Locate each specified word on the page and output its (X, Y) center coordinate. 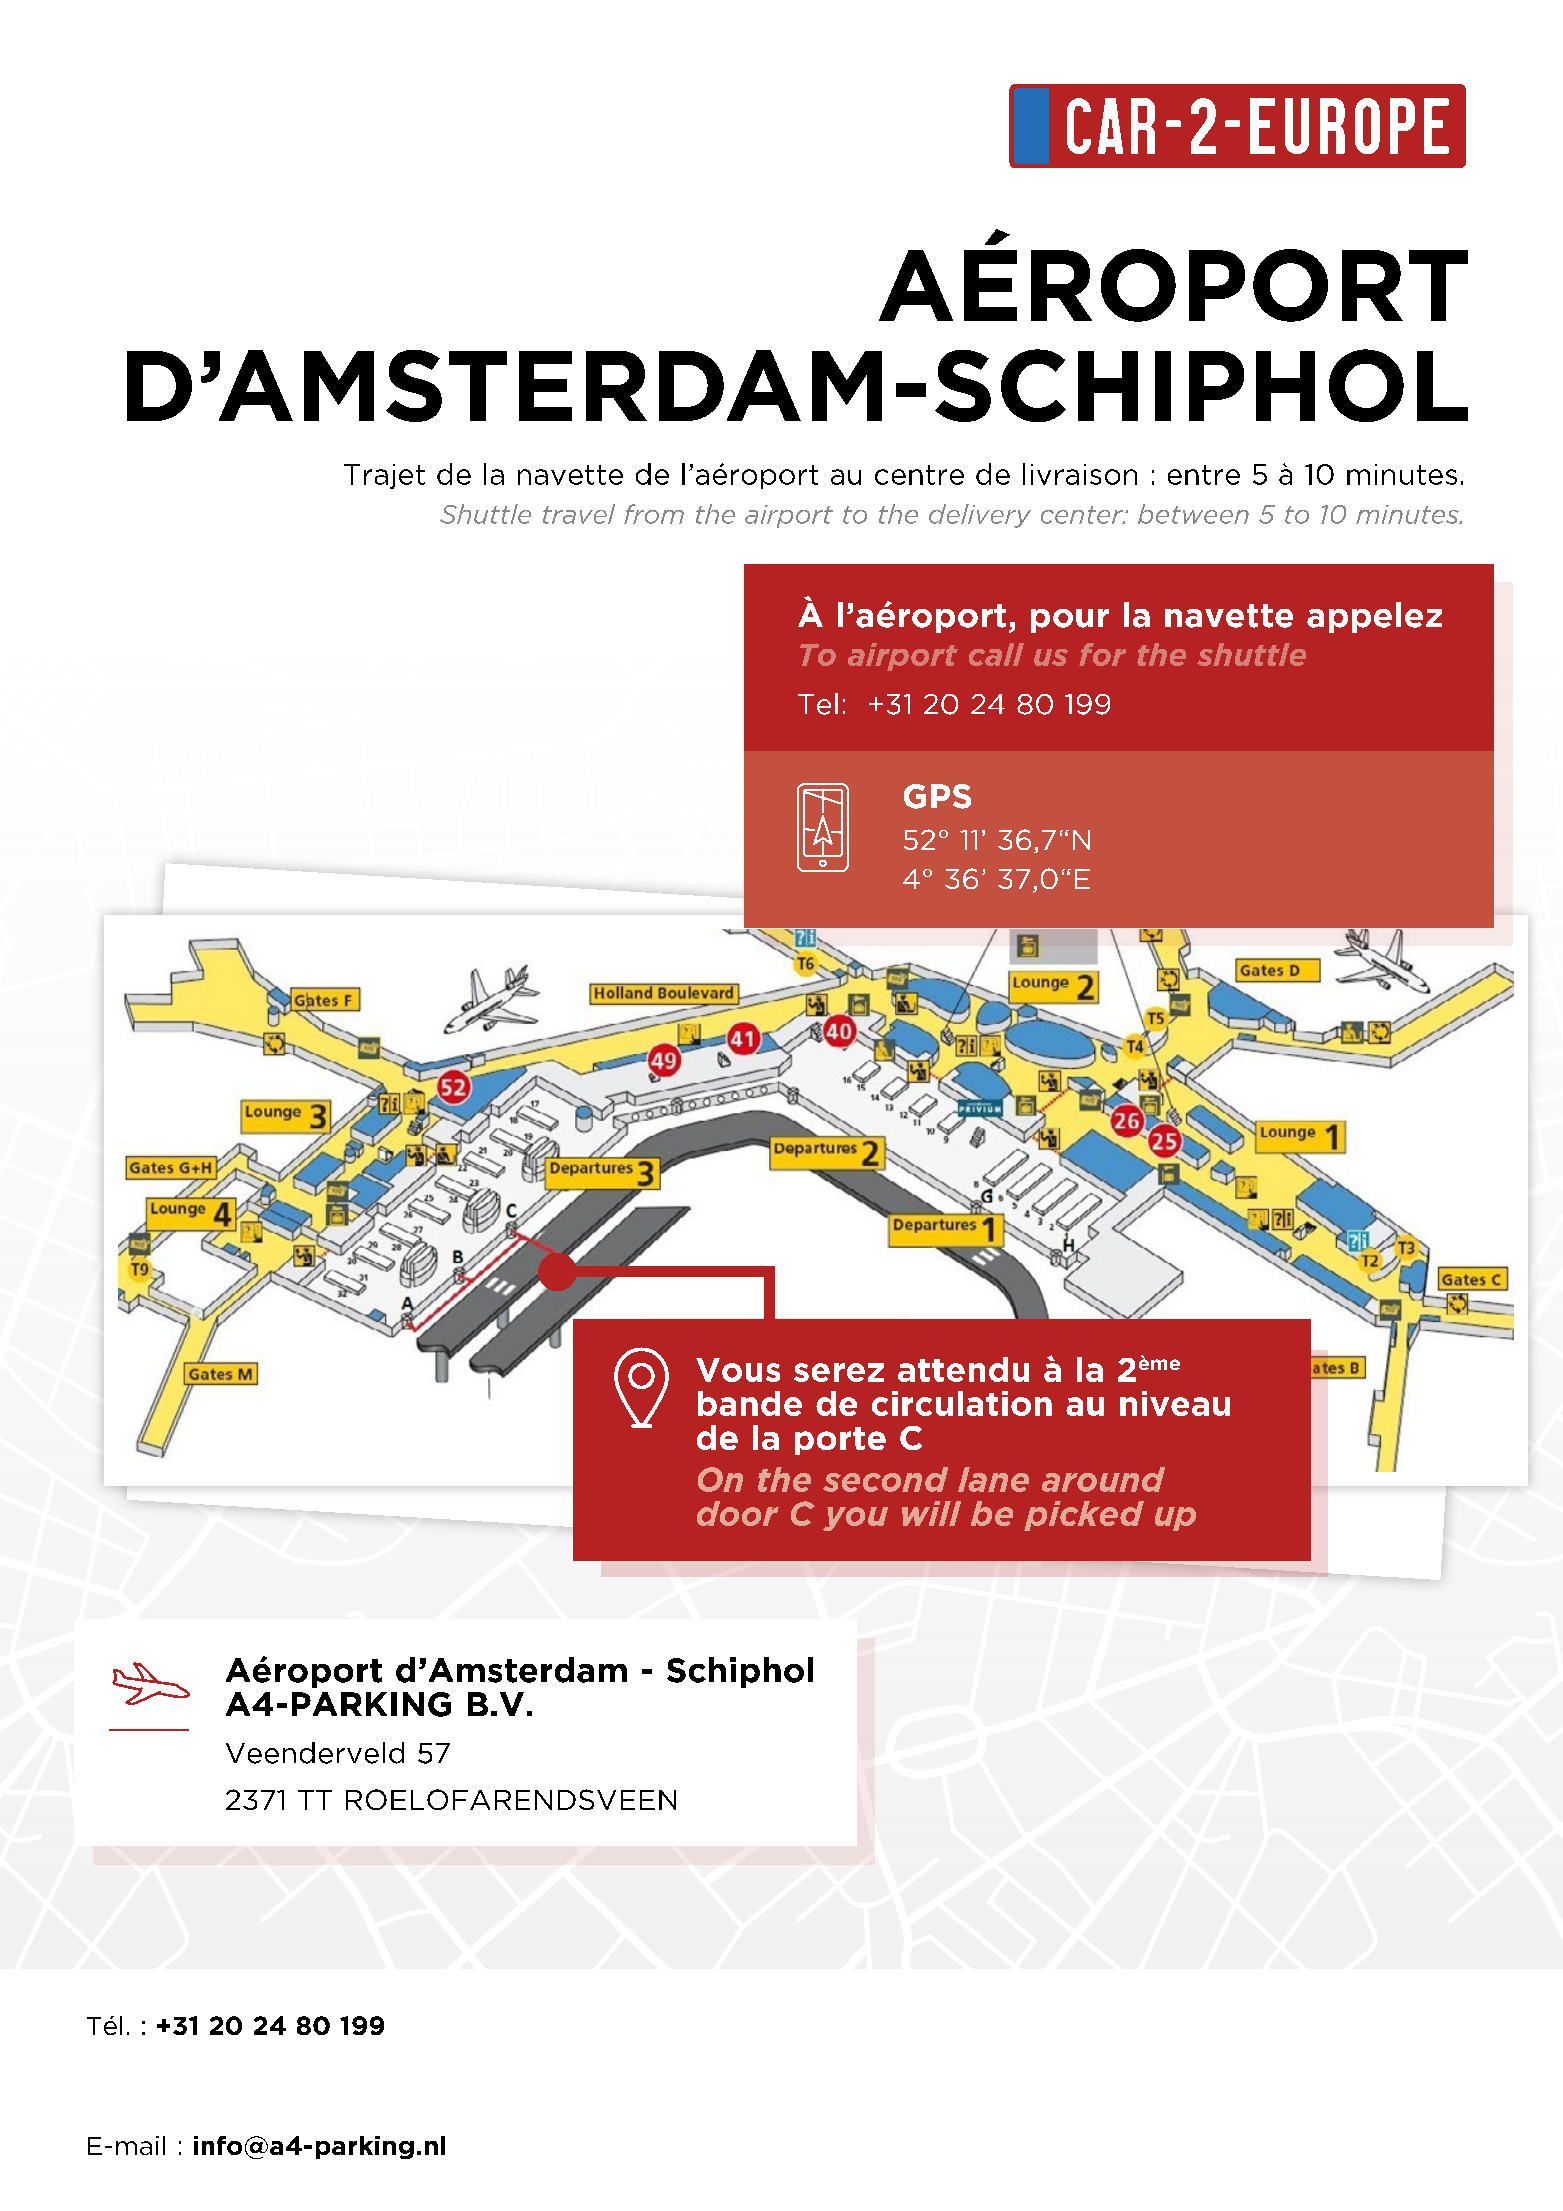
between (1193, 514)
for (1102, 654)
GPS (937, 796)
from (654, 514)
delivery (980, 516)
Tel (818, 704)
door (738, 1513)
